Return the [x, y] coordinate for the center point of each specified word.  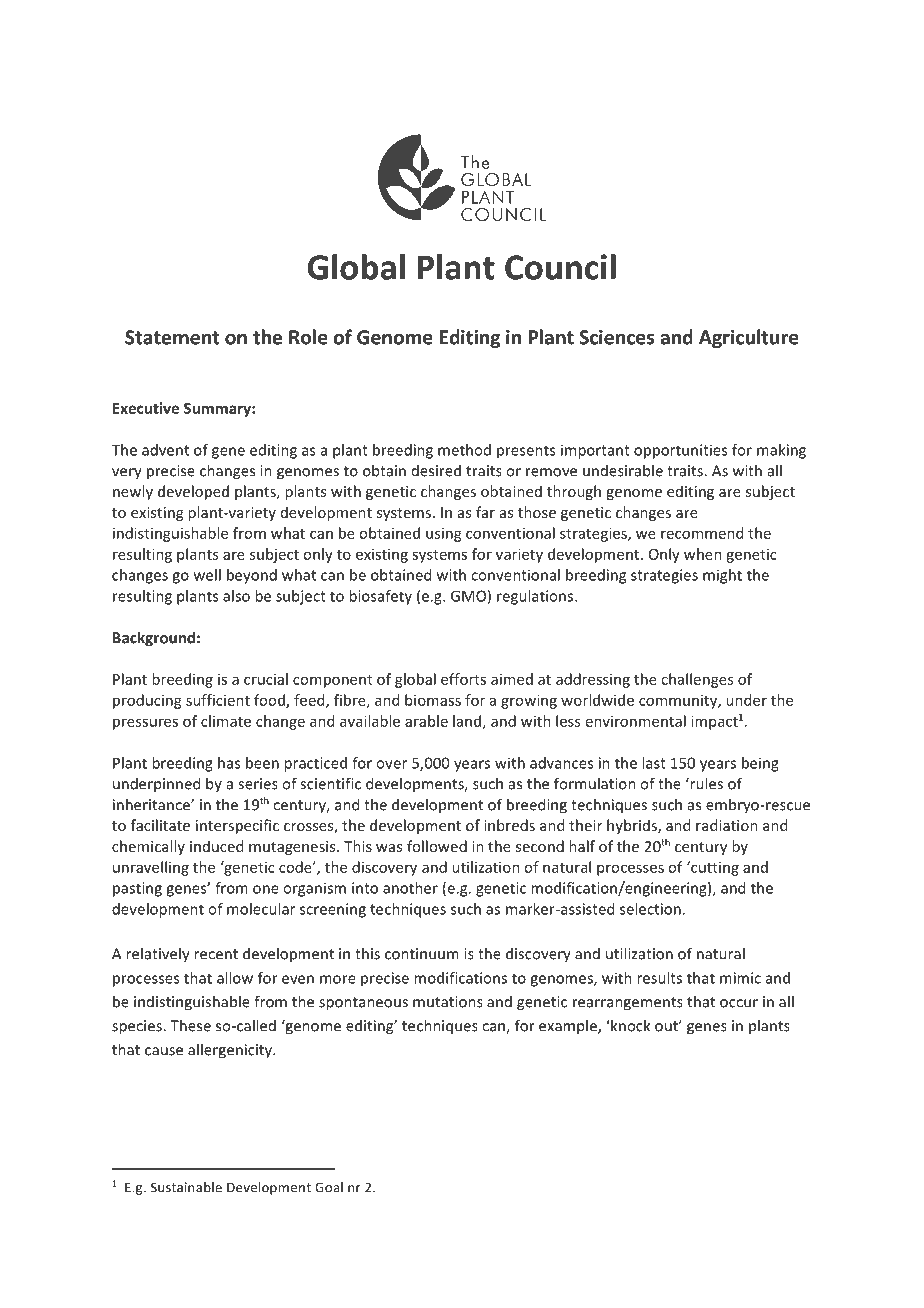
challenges [697, 680]
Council [560, 267]
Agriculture [749, 338]
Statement [172, 337]
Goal [329, 1187]
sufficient [218, 700]
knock [629, 1025]
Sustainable [186, 1187]
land [467, 721]
